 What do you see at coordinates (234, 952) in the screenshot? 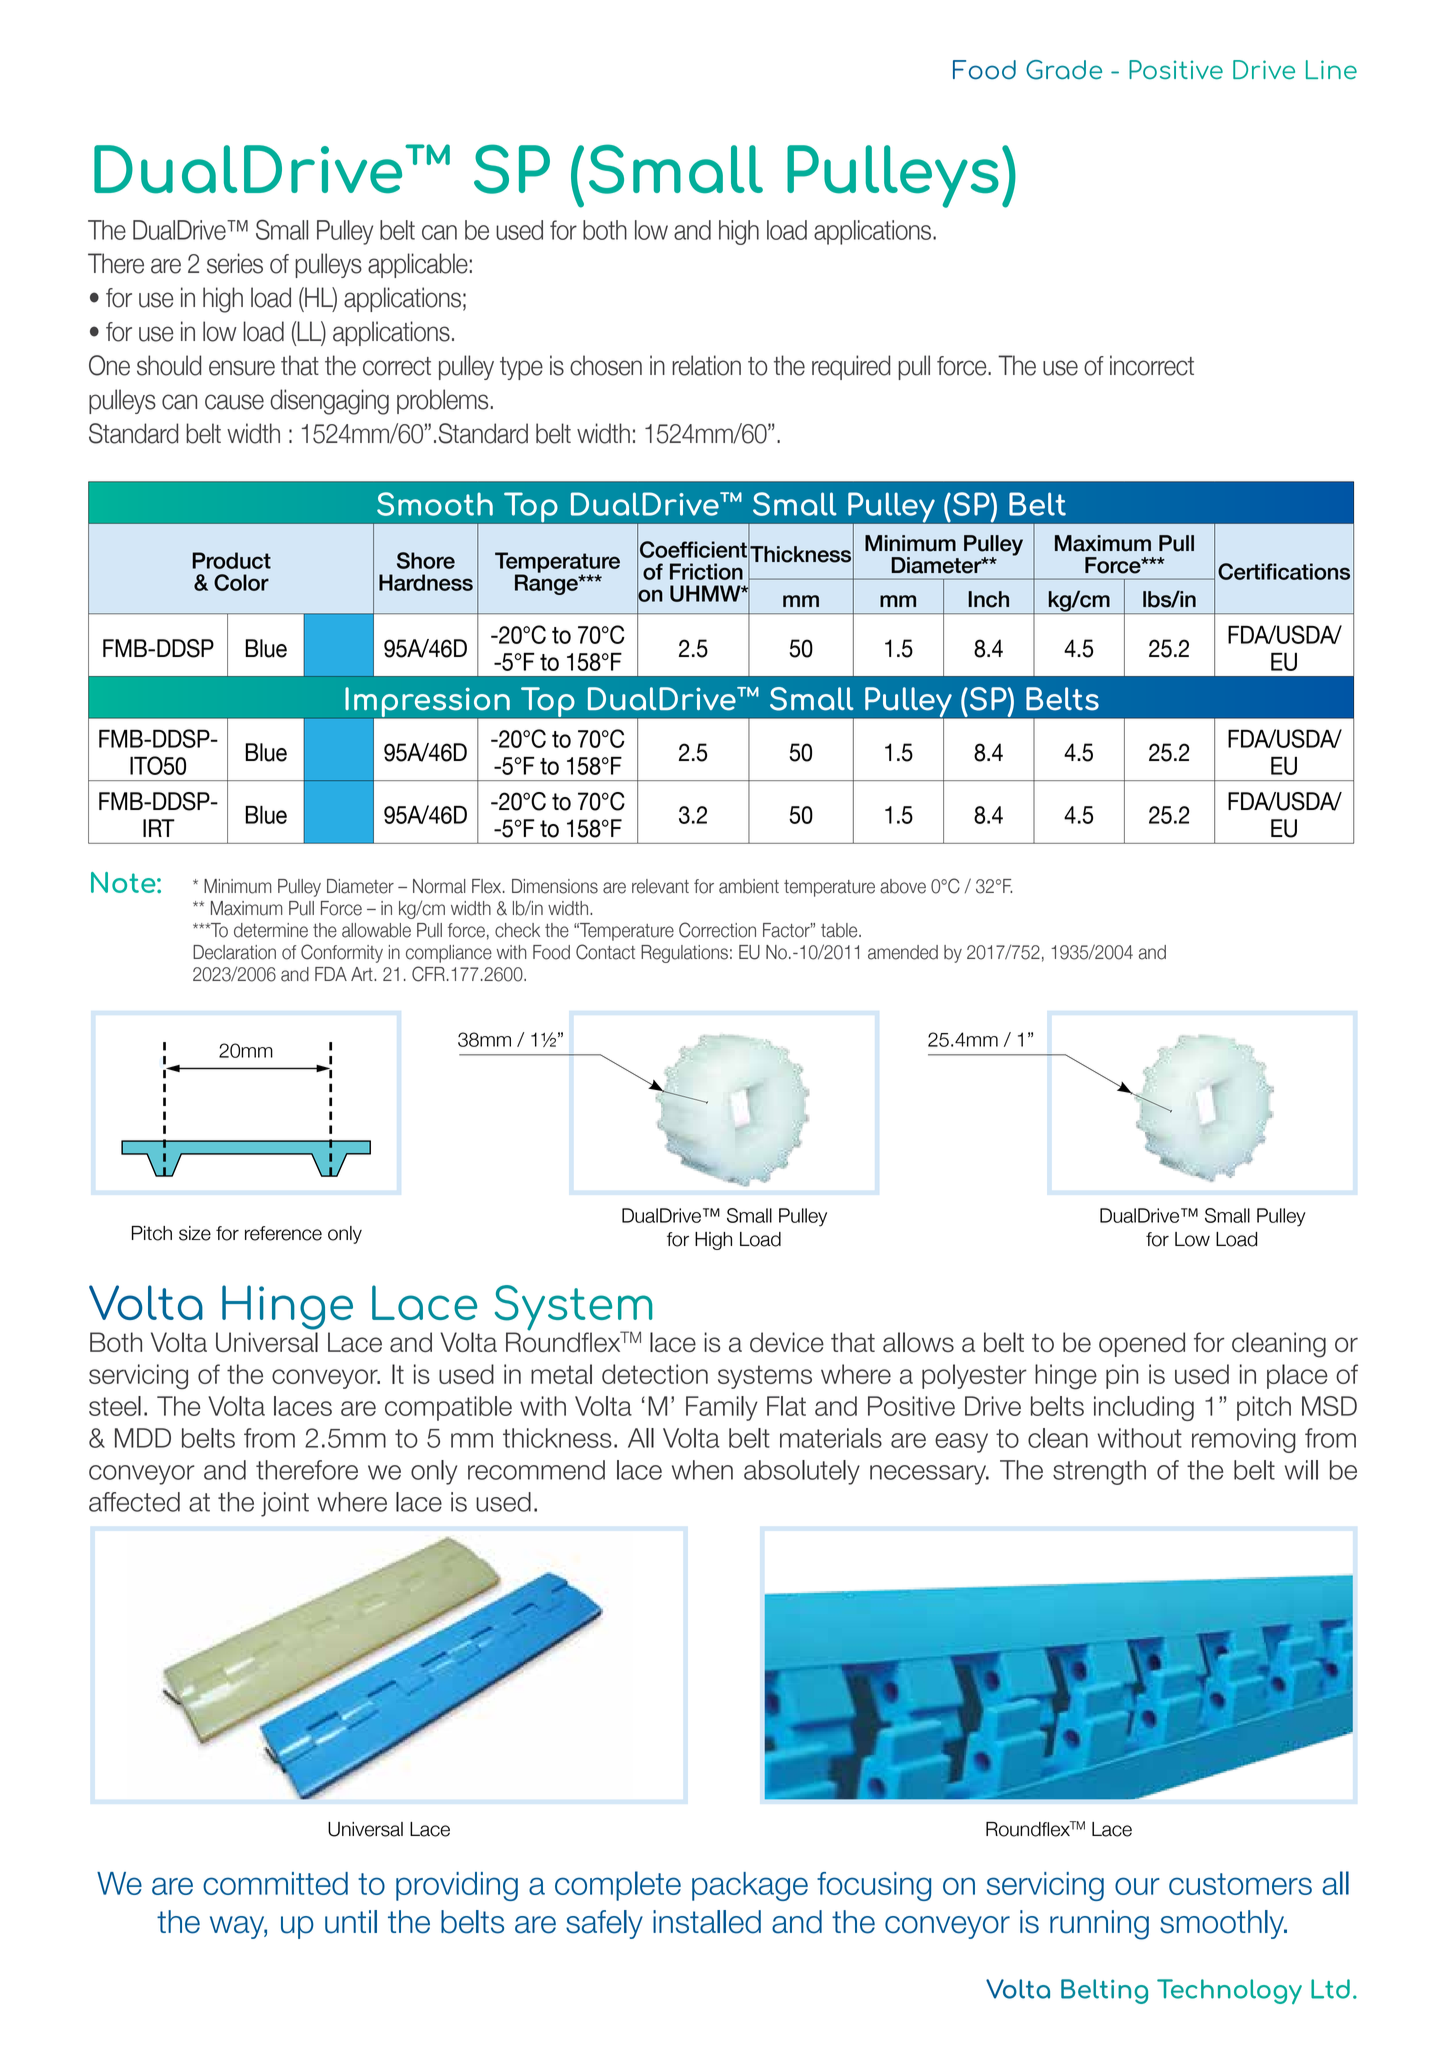
I see `Declaration` at bounding box center [234, 952].
